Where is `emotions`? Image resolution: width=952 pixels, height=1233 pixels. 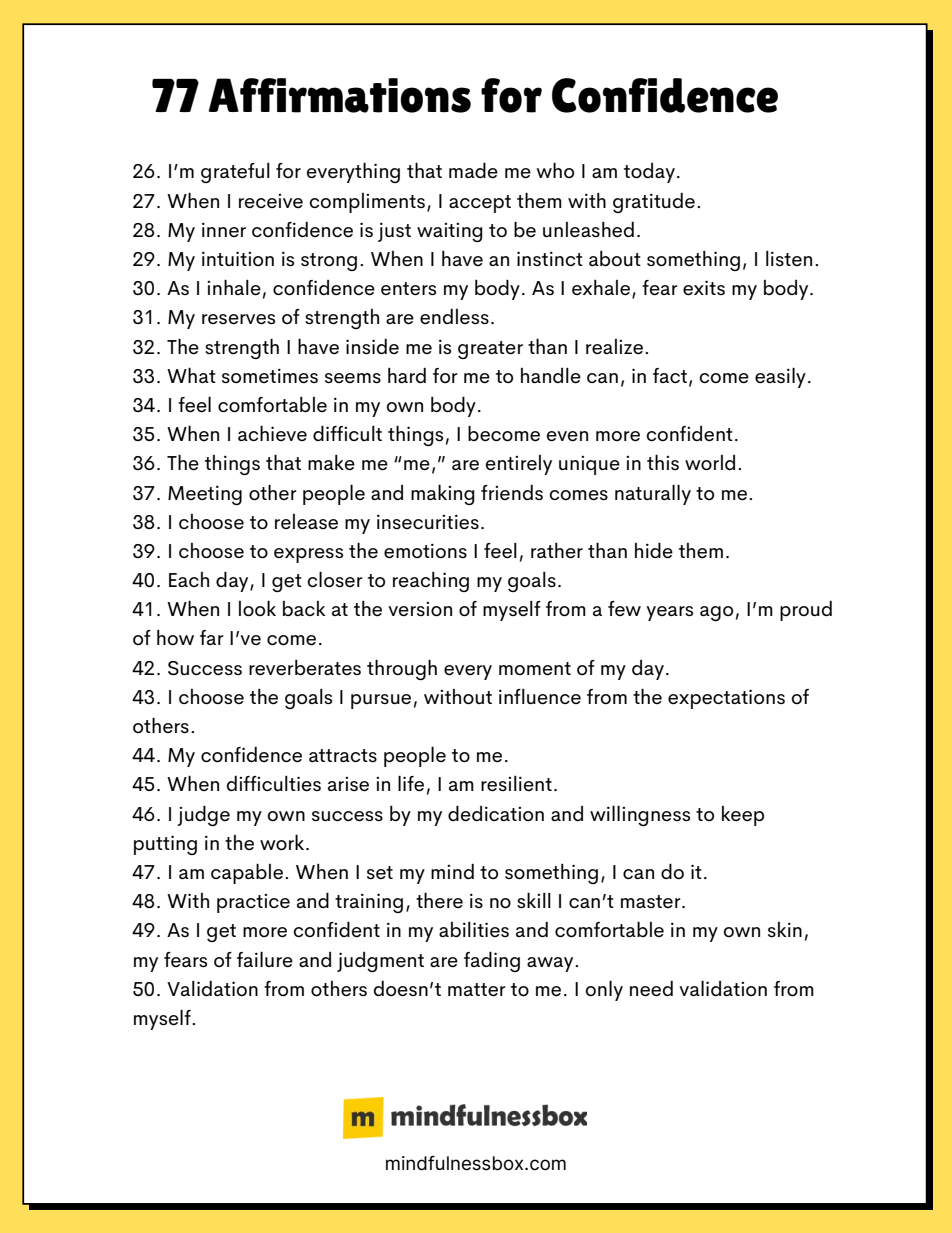 emotions is located at coordinates (425, 551).
